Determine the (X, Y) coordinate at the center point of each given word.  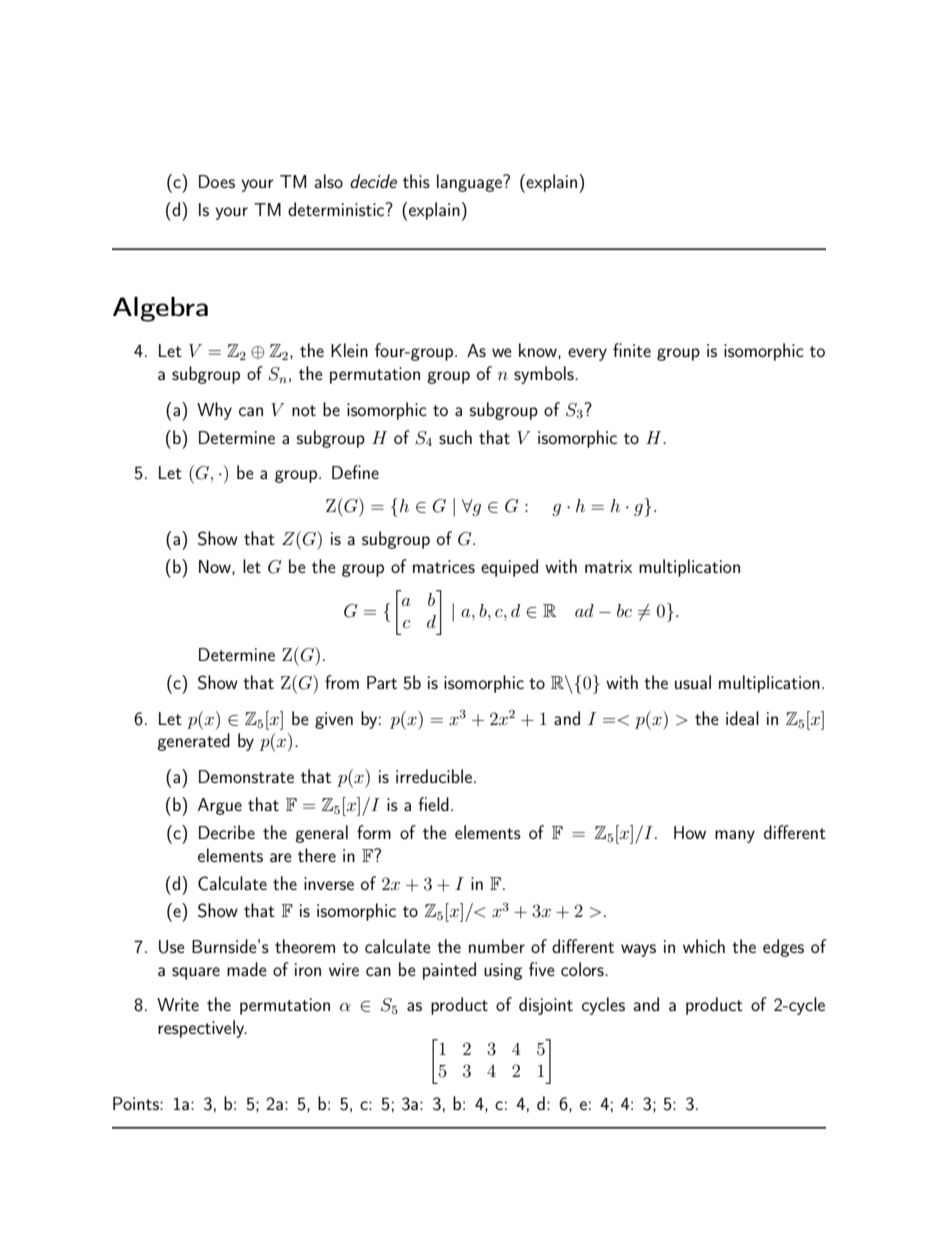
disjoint (546, 1006)
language (470, 183)
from (342, 682)
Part (382, 682)
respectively (202, 1029)
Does (217, 181)
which (704, 946)
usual (693, 682)
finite (632, 350)
